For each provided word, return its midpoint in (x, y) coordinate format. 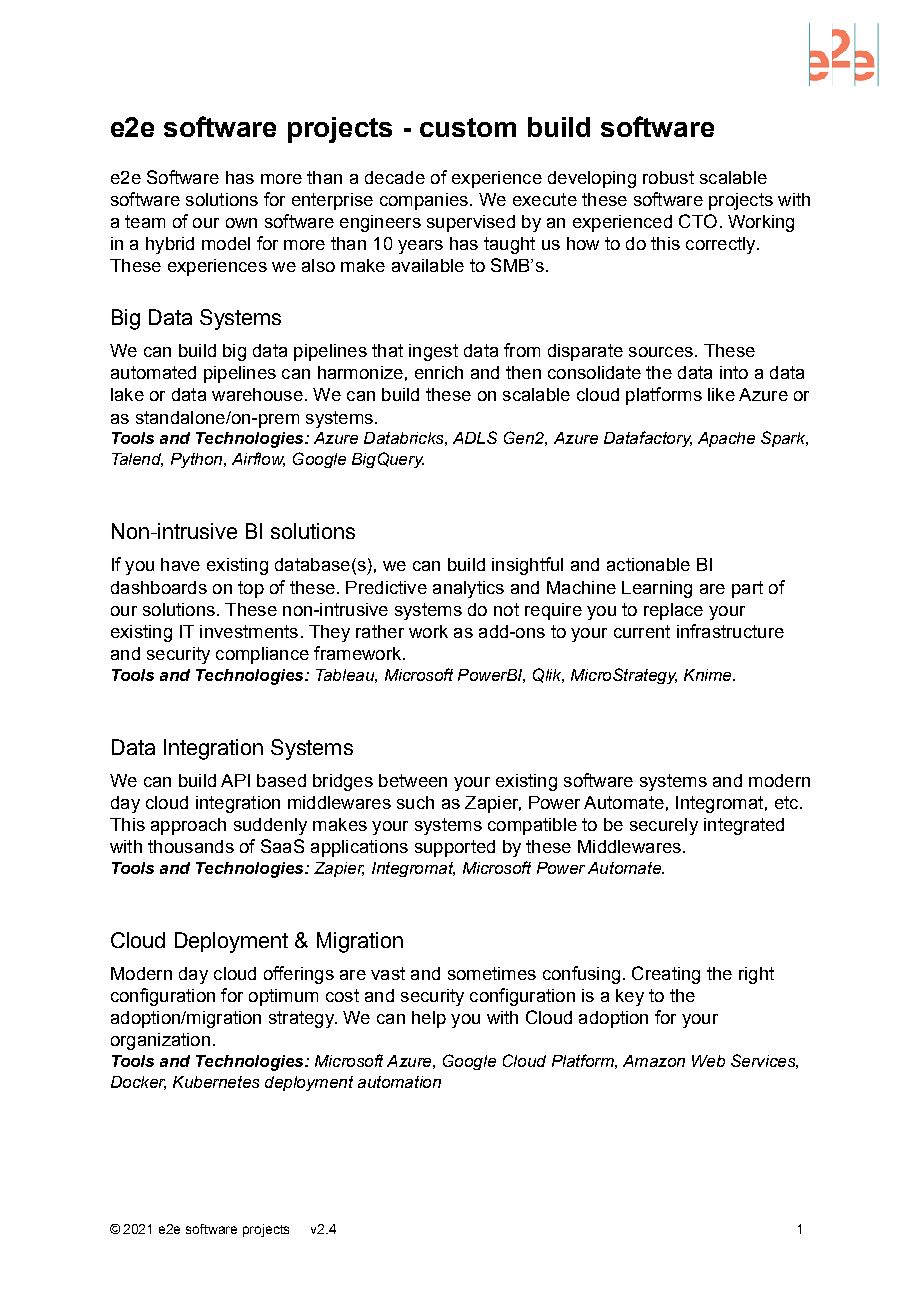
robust (668, 177)
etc (788, 802)
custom (468, 127)
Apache (726, 439)
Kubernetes (216, 1082)
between (413, 780)
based (281, 780)
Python (198, 460)
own (241, 223)
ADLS (475, 437)
